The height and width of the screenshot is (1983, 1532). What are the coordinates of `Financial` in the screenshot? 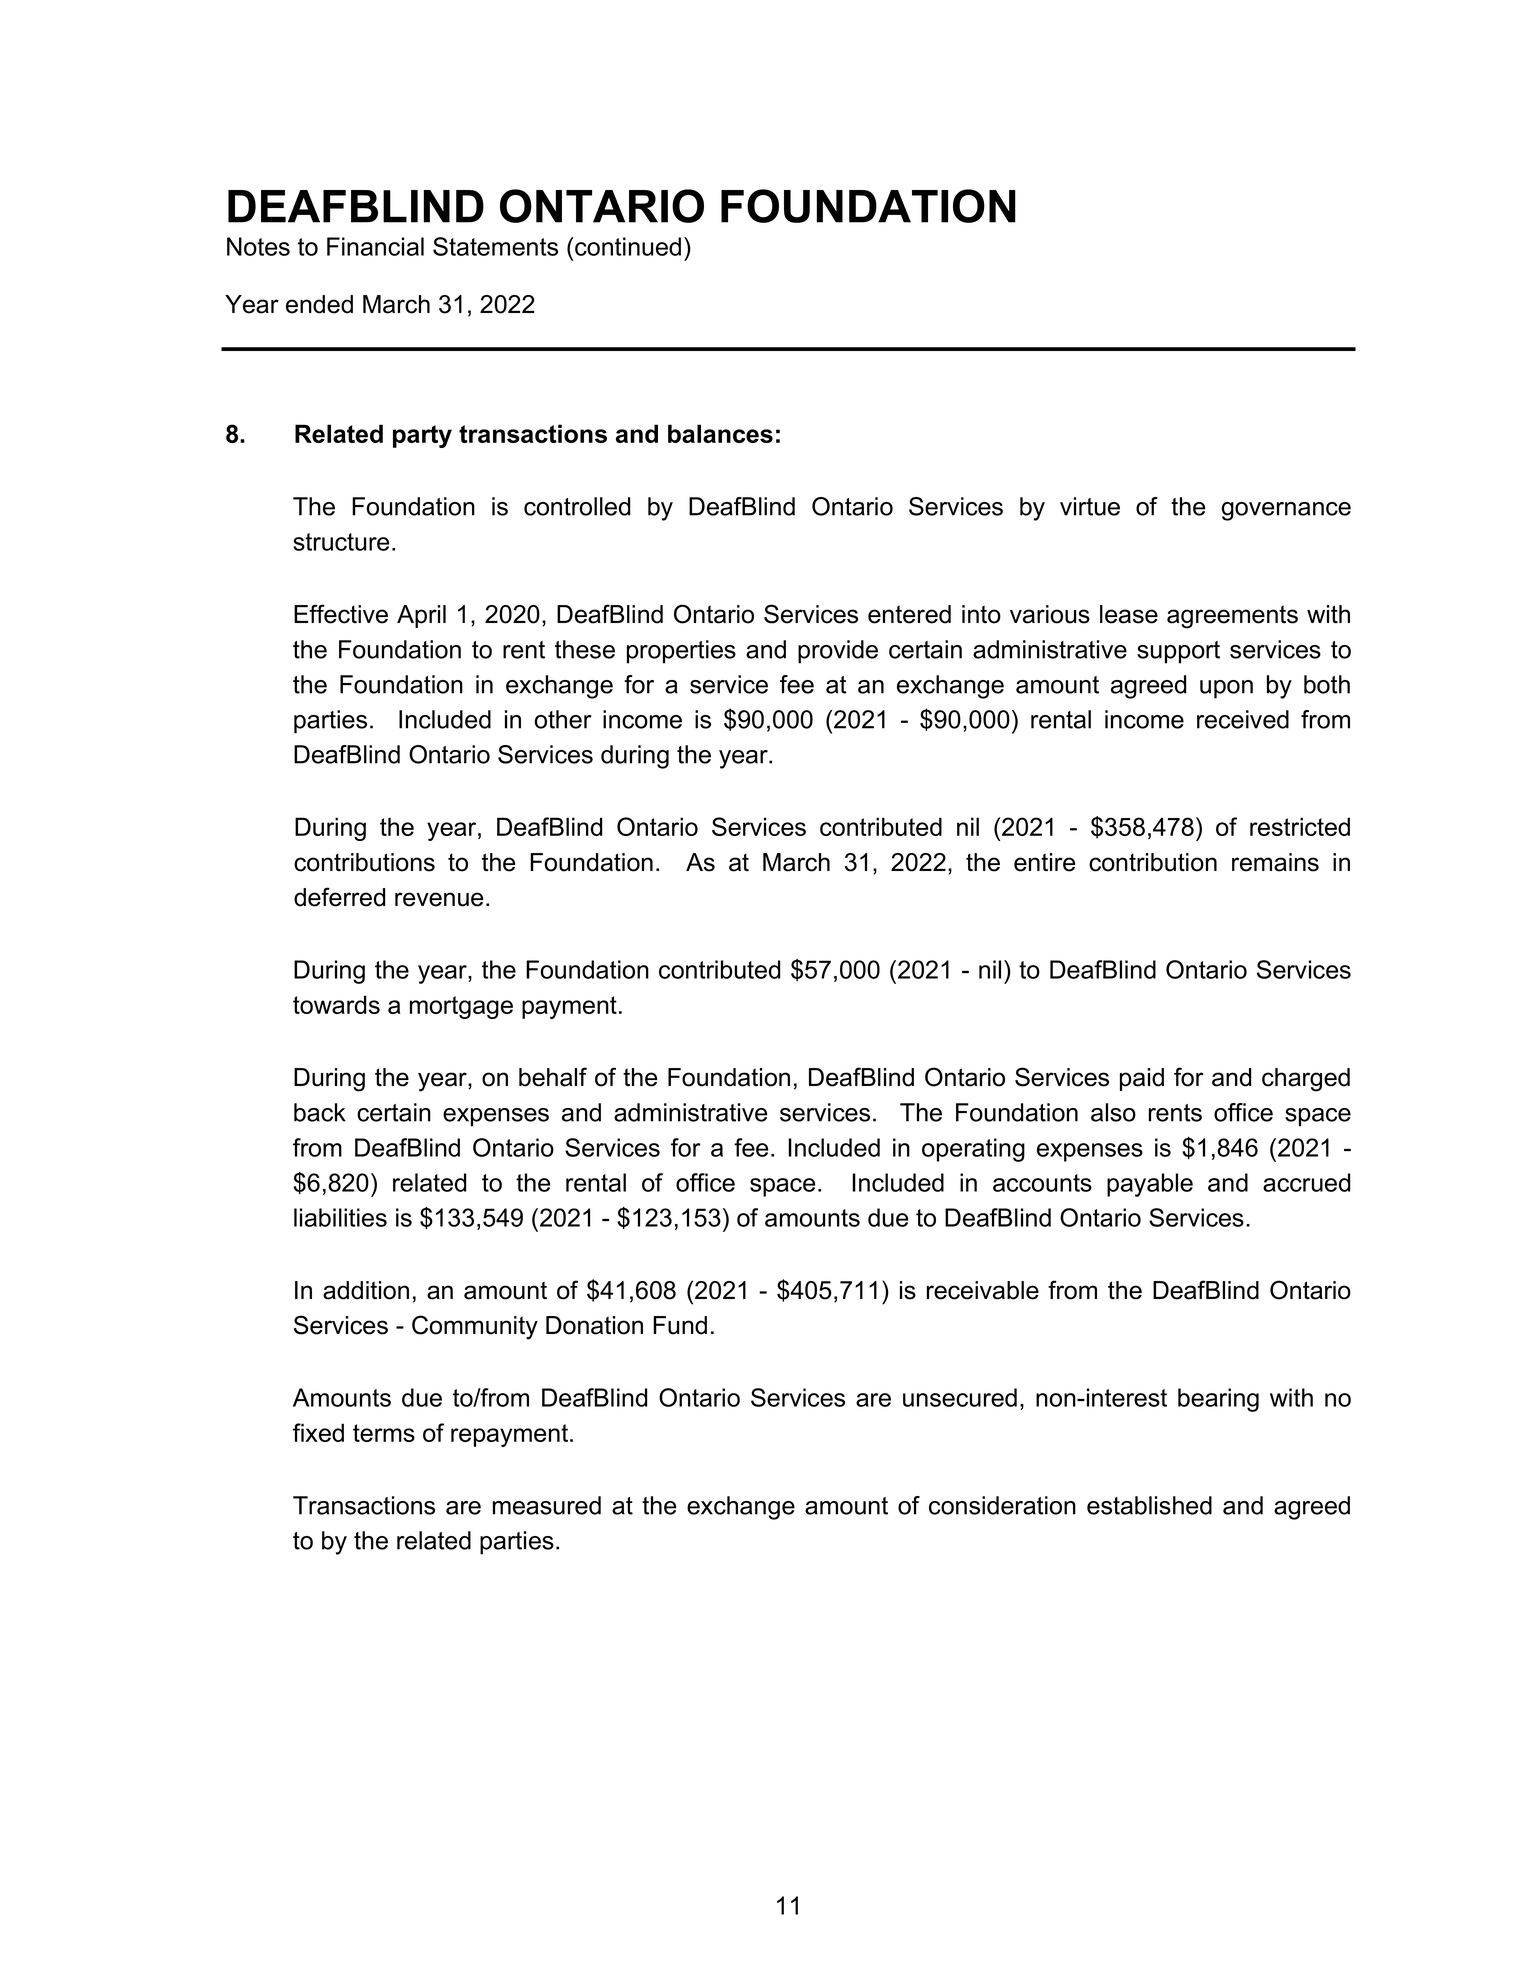 It's located at (375, 246).
